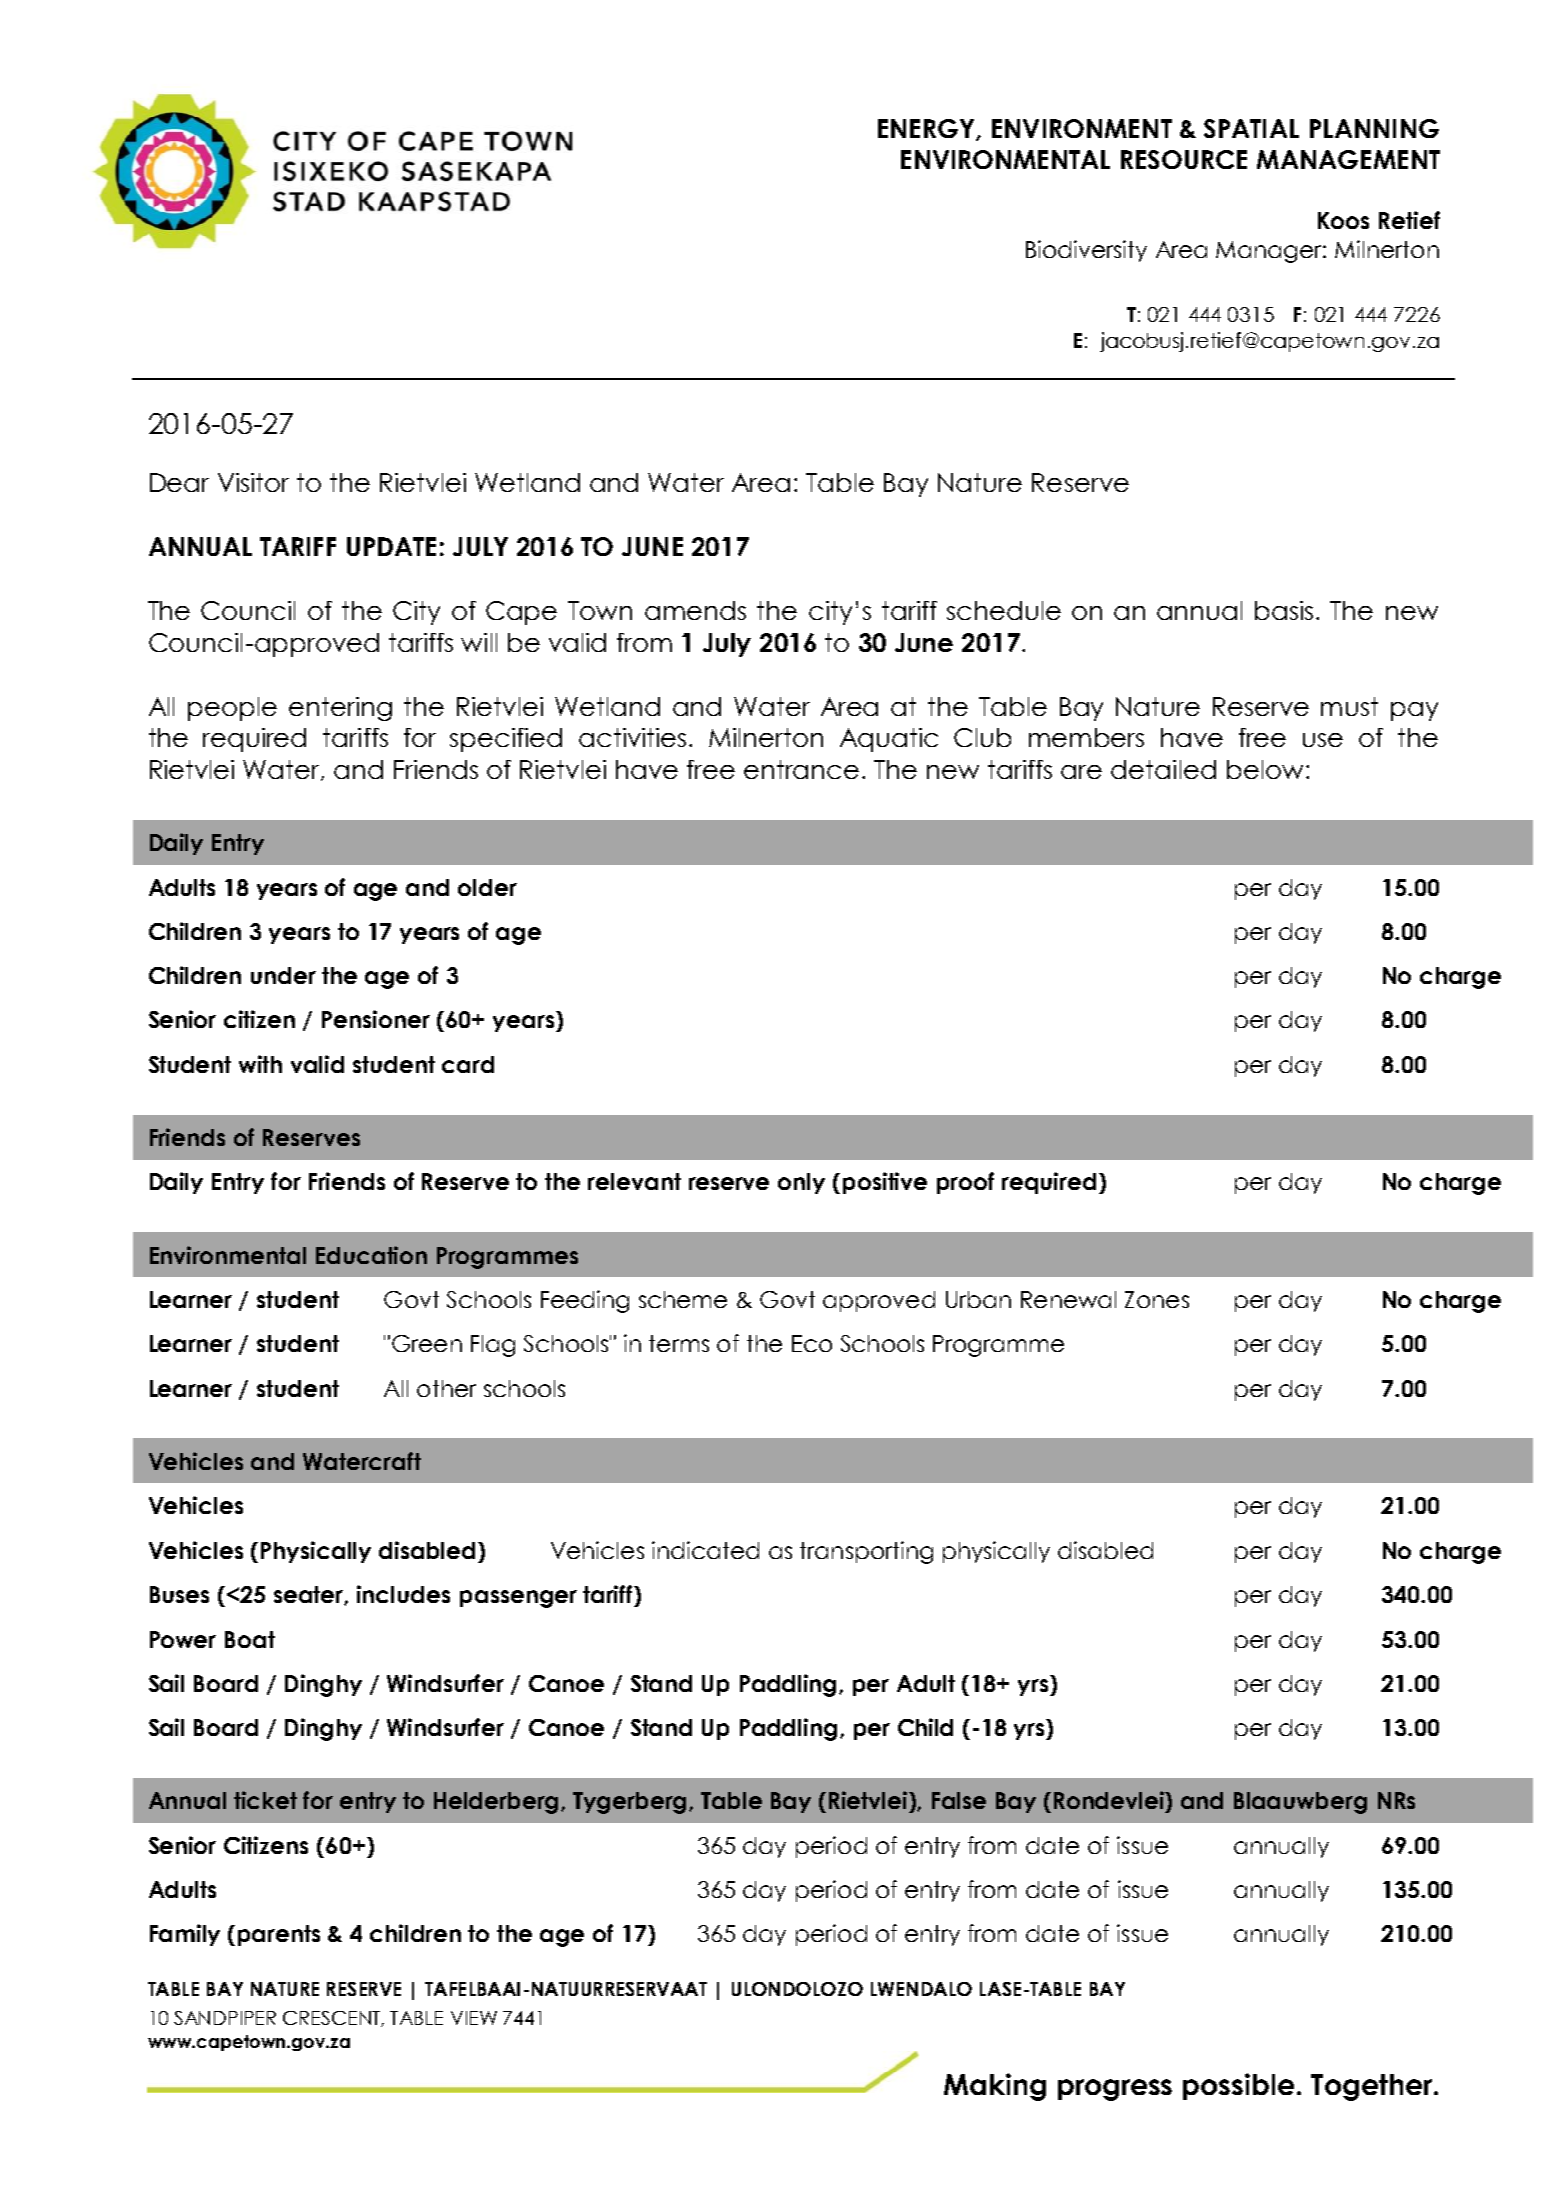 The height and width of the image is (2193, 1551). I want to click on Zones, so click(1157, 1299).
